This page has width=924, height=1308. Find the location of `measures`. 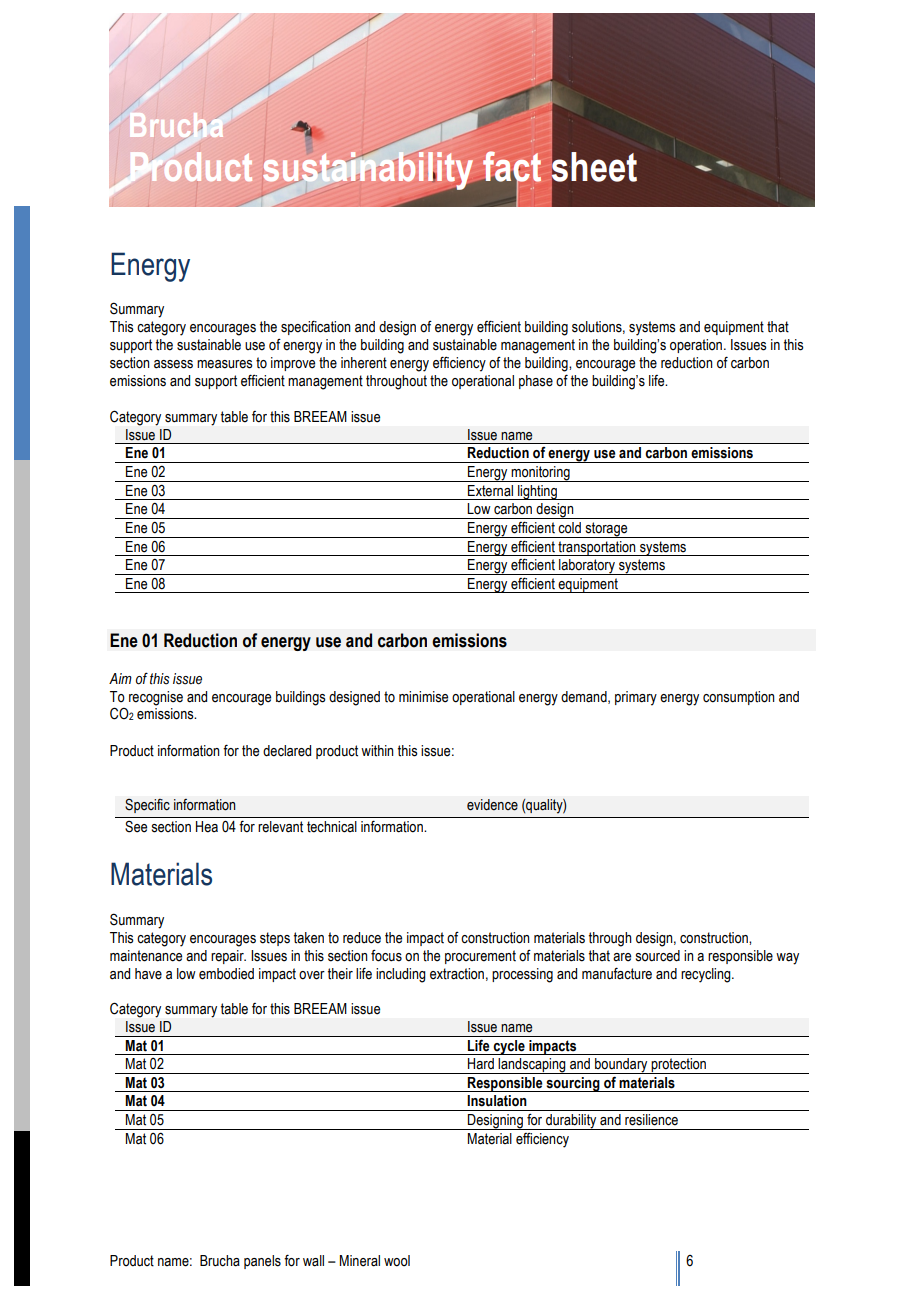

measures is located at coordinates (225, 364).
